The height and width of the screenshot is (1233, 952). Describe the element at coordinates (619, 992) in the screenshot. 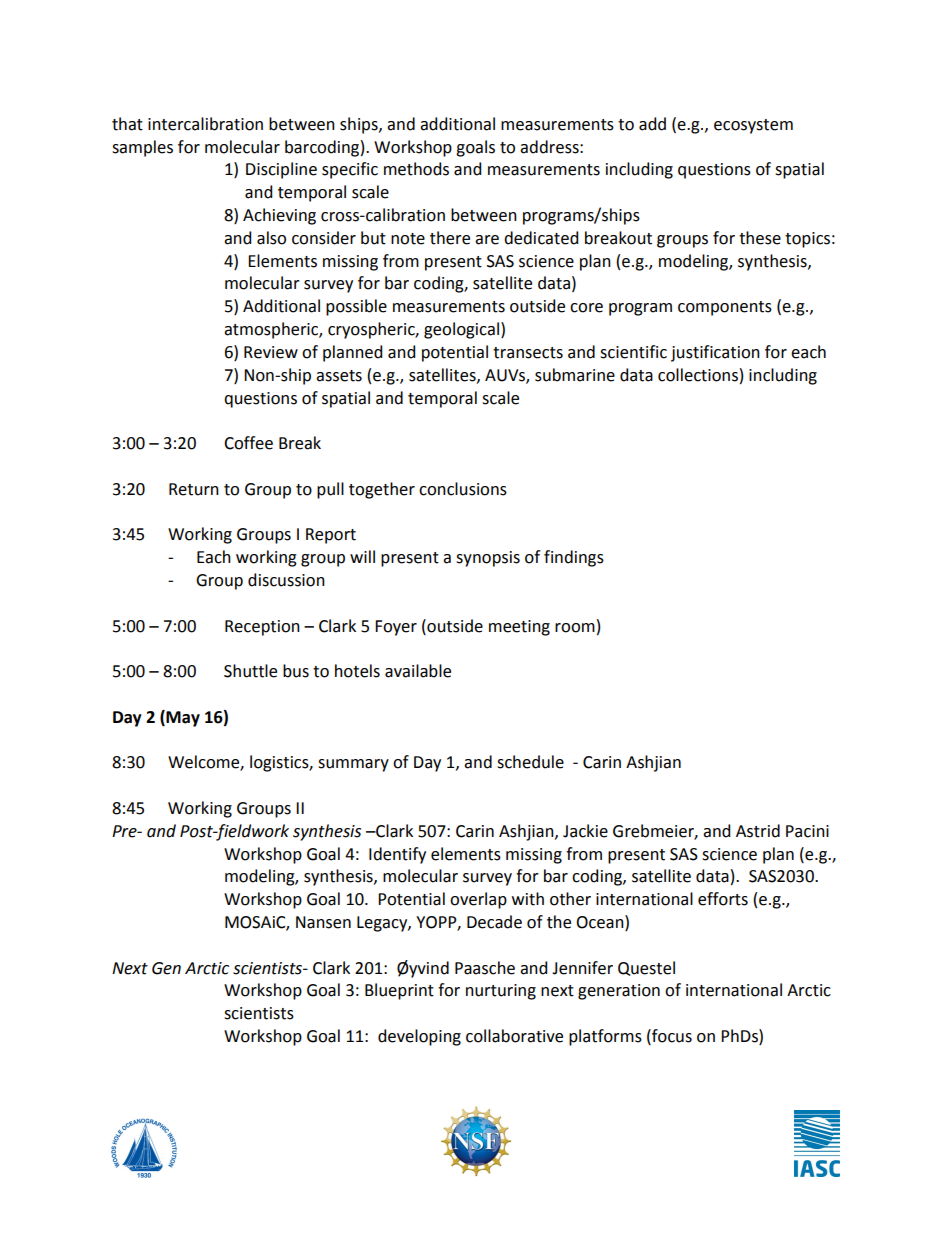

I see `generation` at that location.
